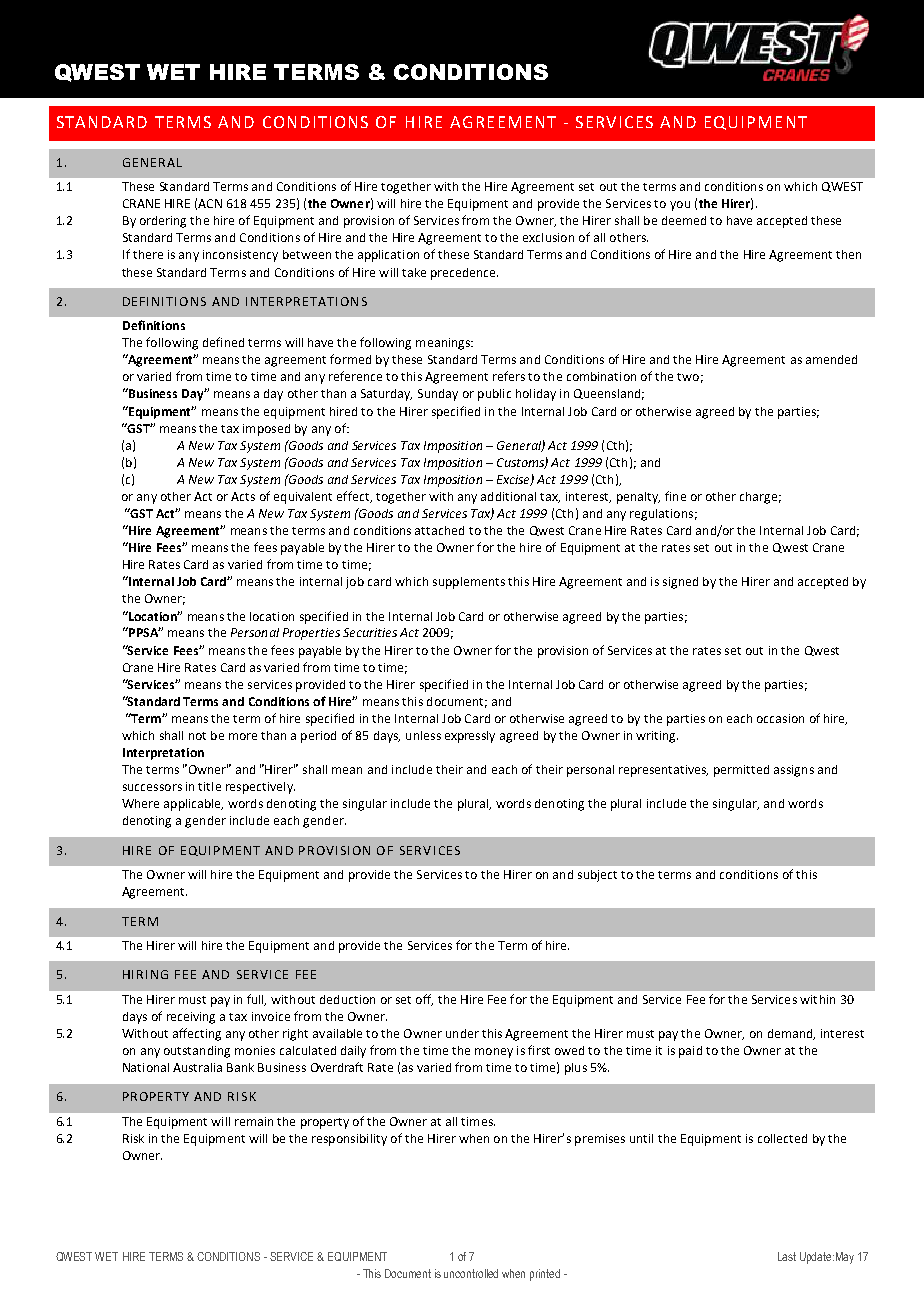 This page has height=1308, width=924. I want to click on inconsistency, so click(240, 256).
